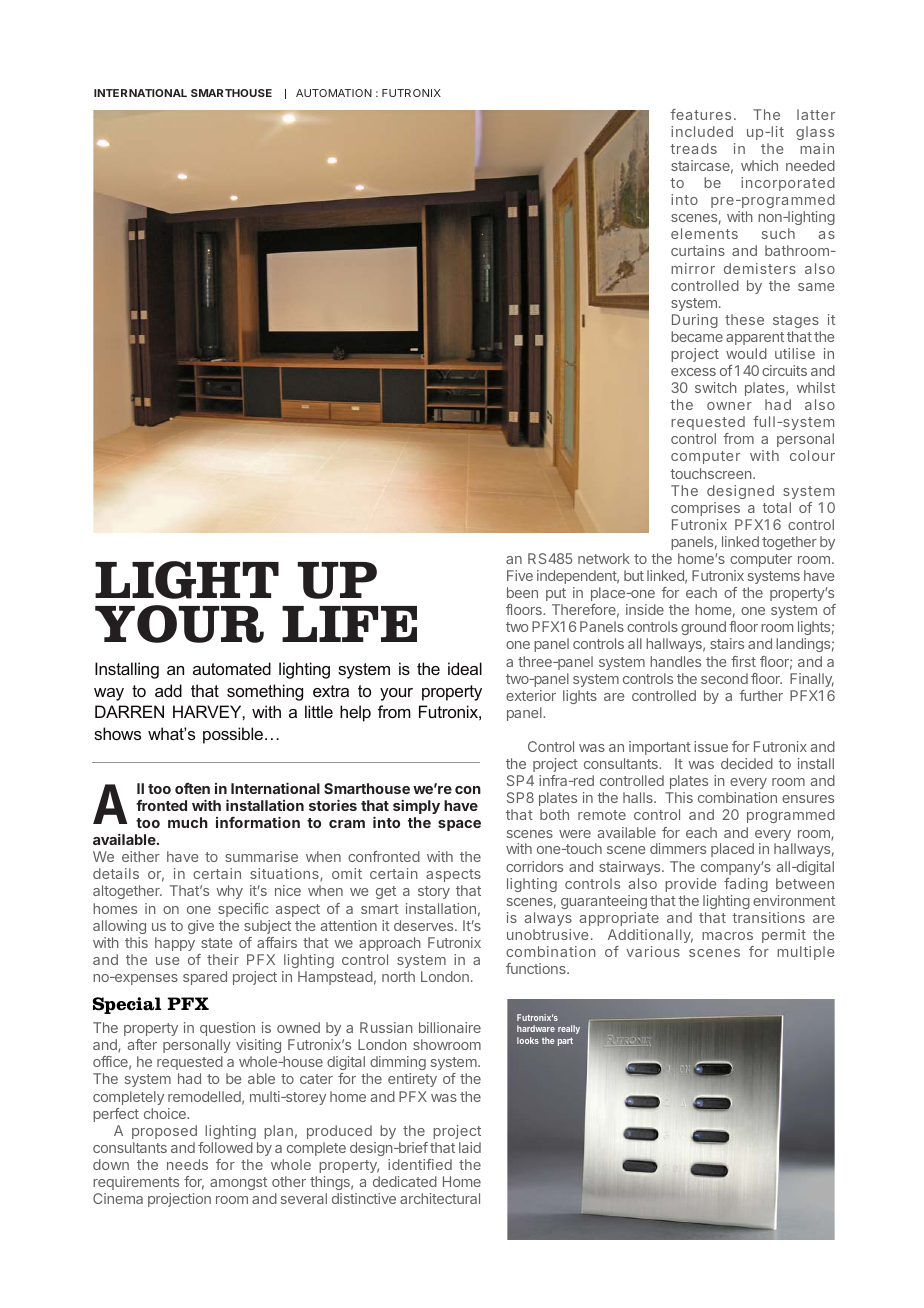 The height and width of the page is (1308, 924). What do you see at coordinates (334, 93) in the page?
I see `AUTOMATION` at bounding box center [334, 93].
